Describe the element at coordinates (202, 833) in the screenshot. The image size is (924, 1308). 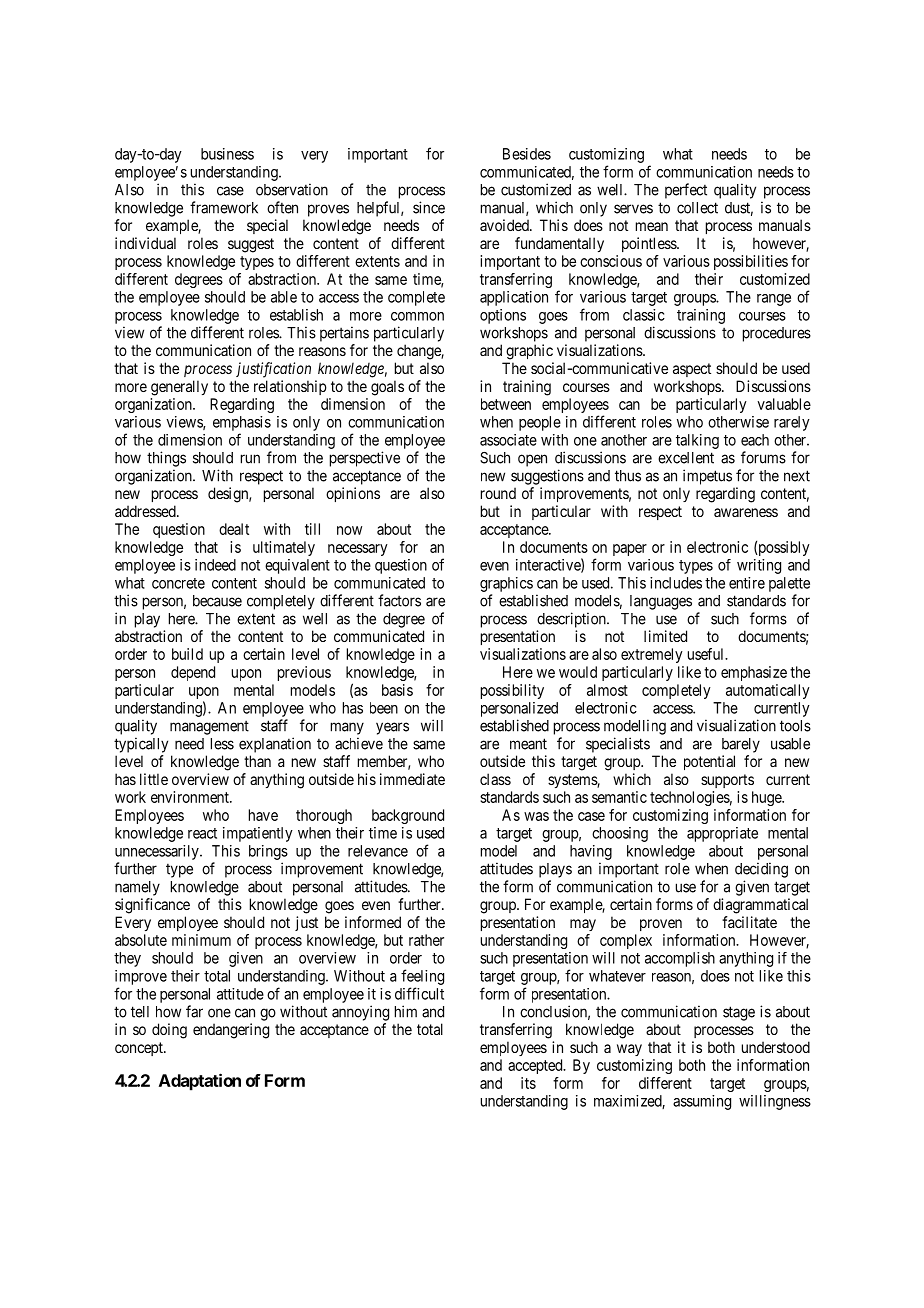
I see `react` at that location.
